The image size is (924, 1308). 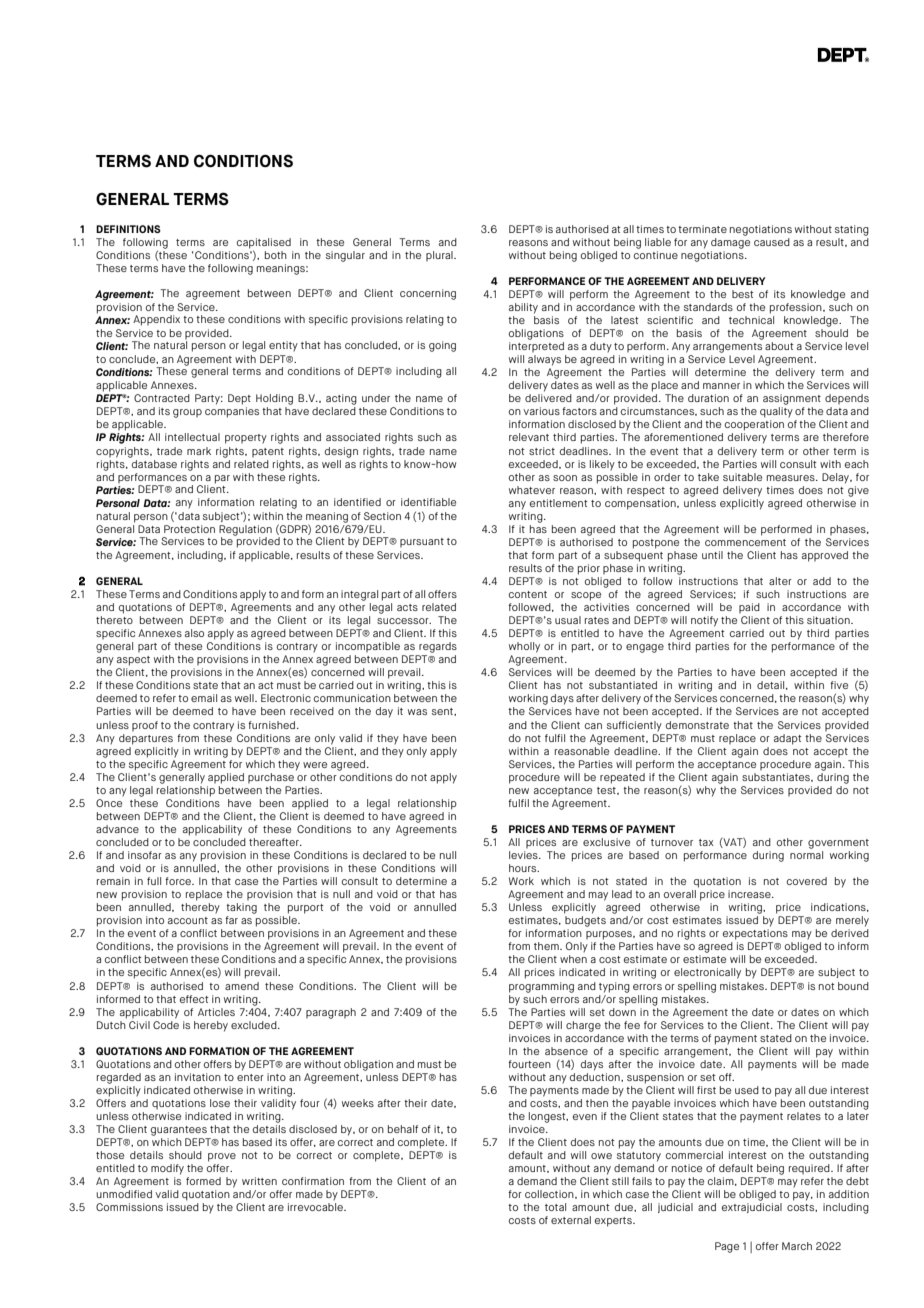 What do you see at coordinates (276, 255) in the screenshot?
I see `both` at bounding box center [276, 255].
